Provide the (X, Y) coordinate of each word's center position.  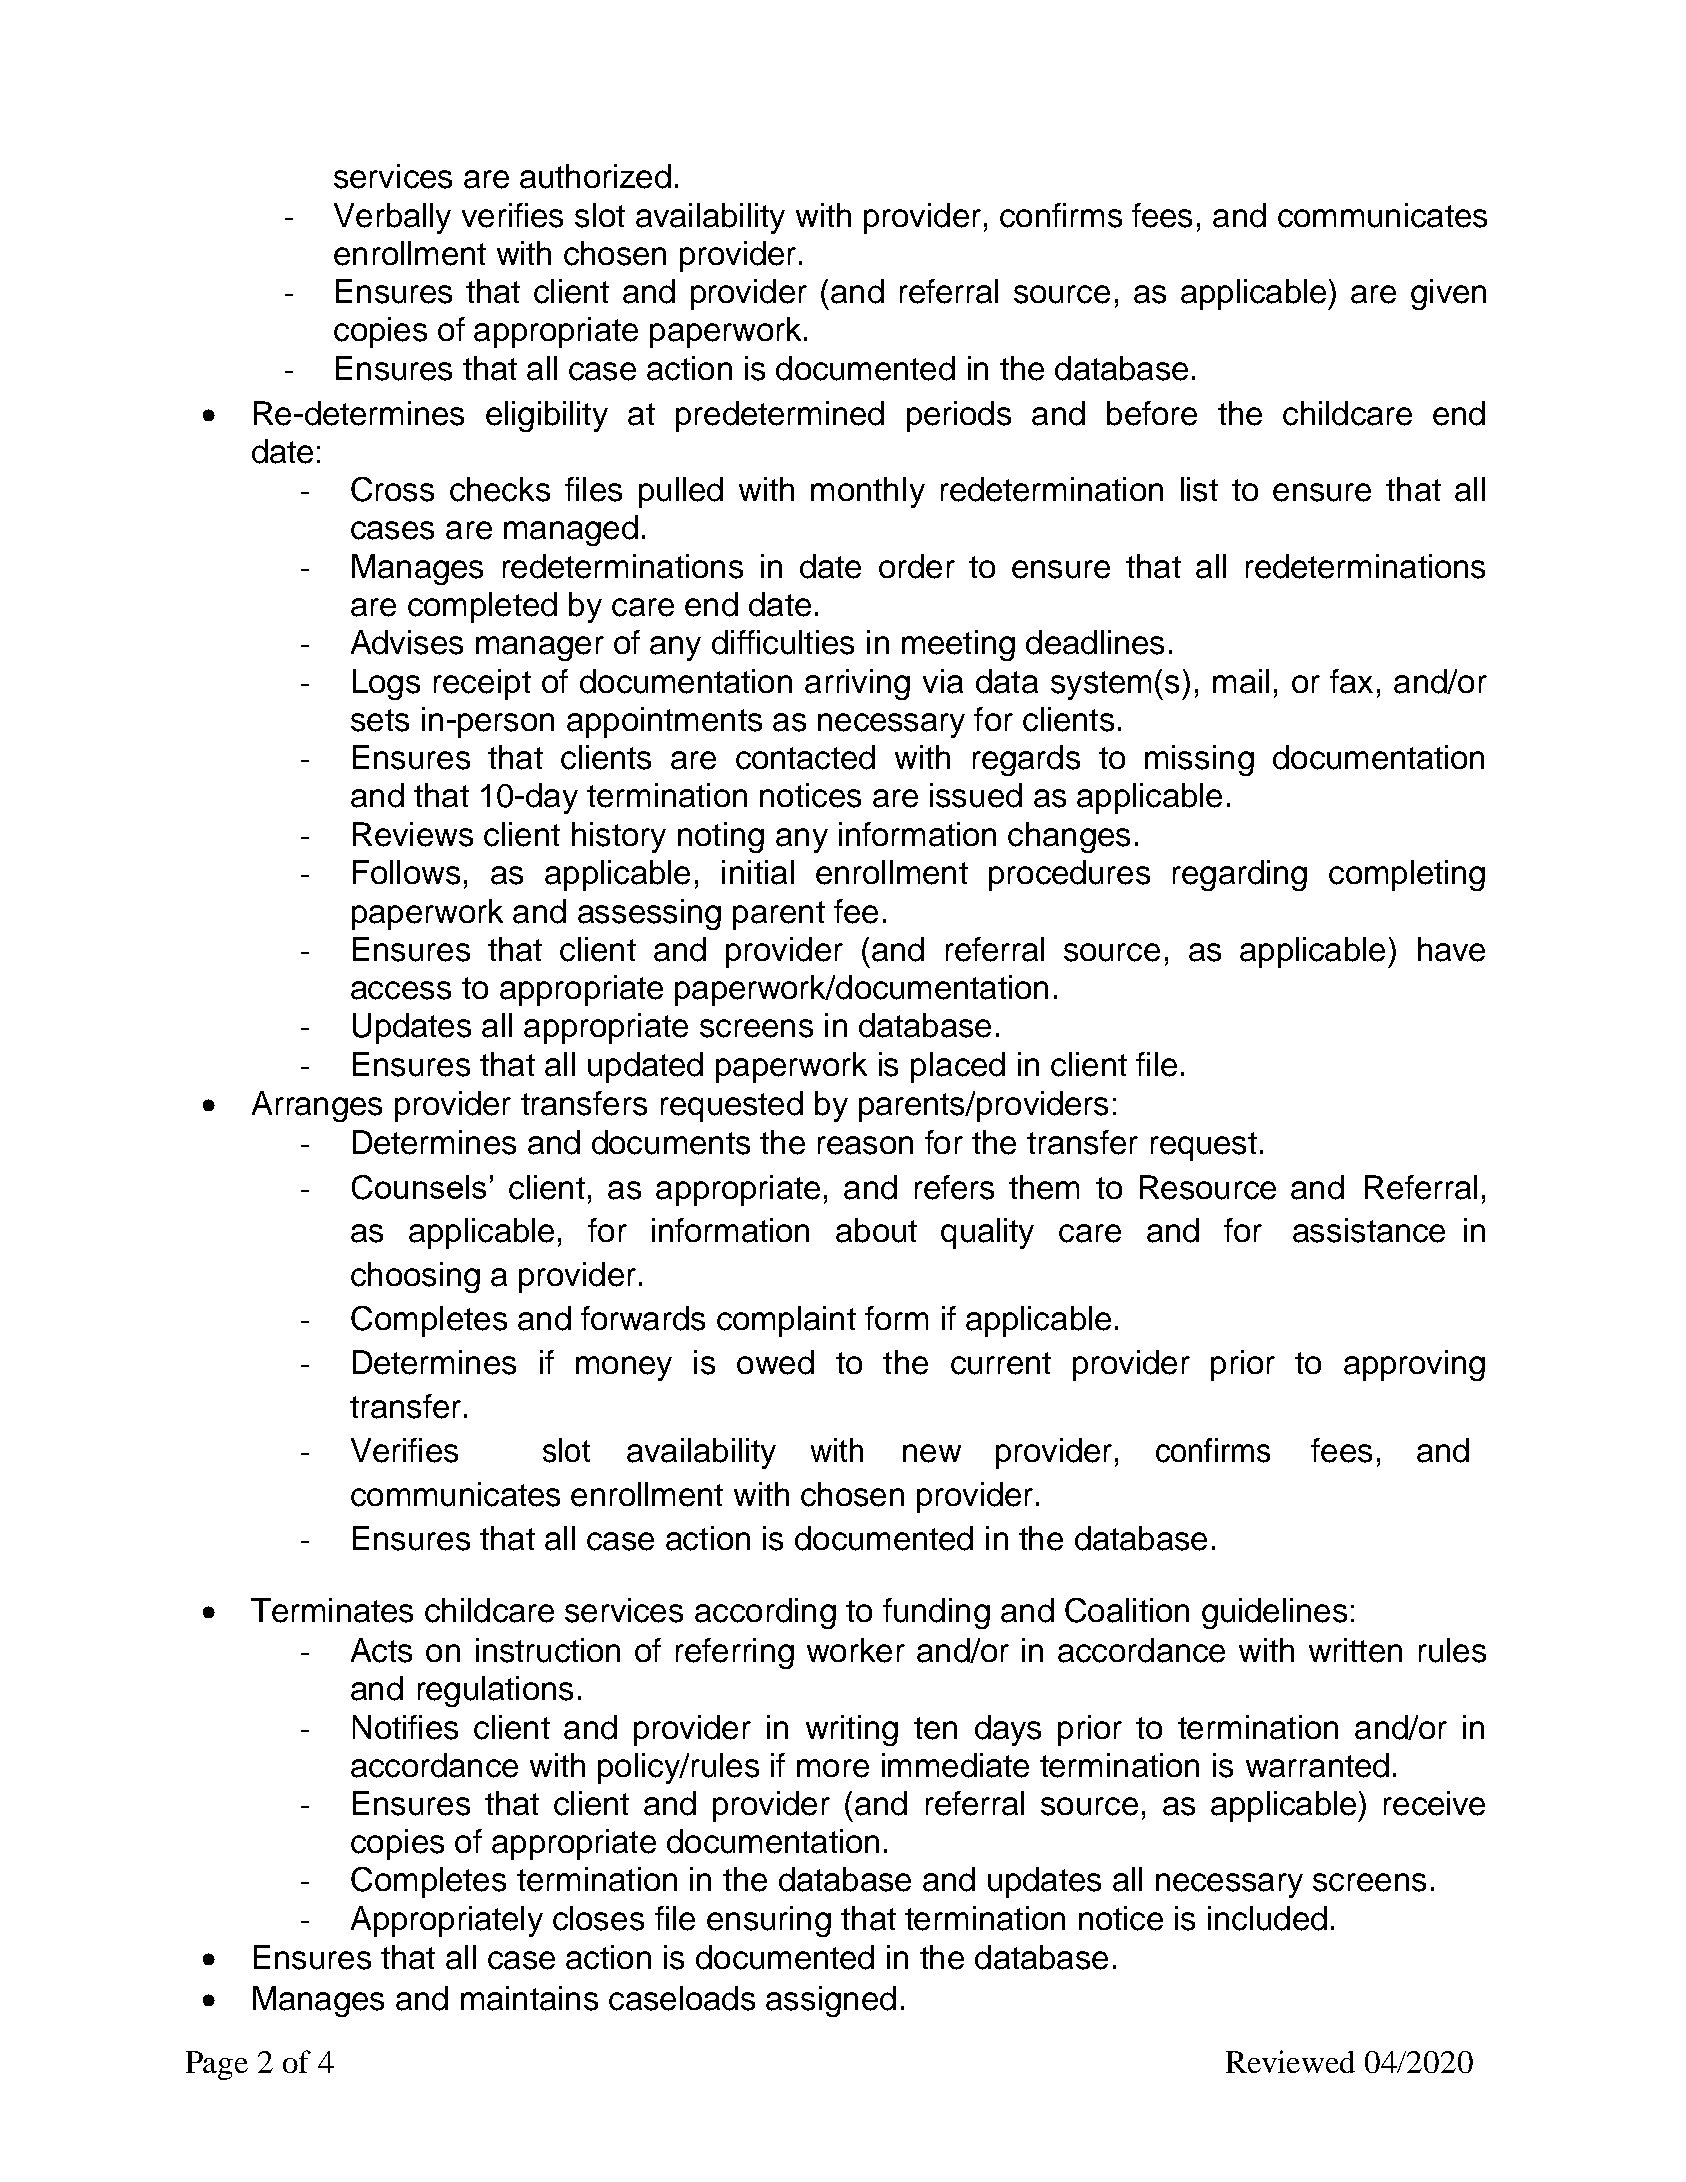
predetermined (780, 416)
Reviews (413, 834)
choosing (415, 1277)
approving (1414, 1365)
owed (775, 1362)
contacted (805, 757)
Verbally (392, 218)
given (1448, 294)
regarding (1240, 875)
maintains (529, 1998)
